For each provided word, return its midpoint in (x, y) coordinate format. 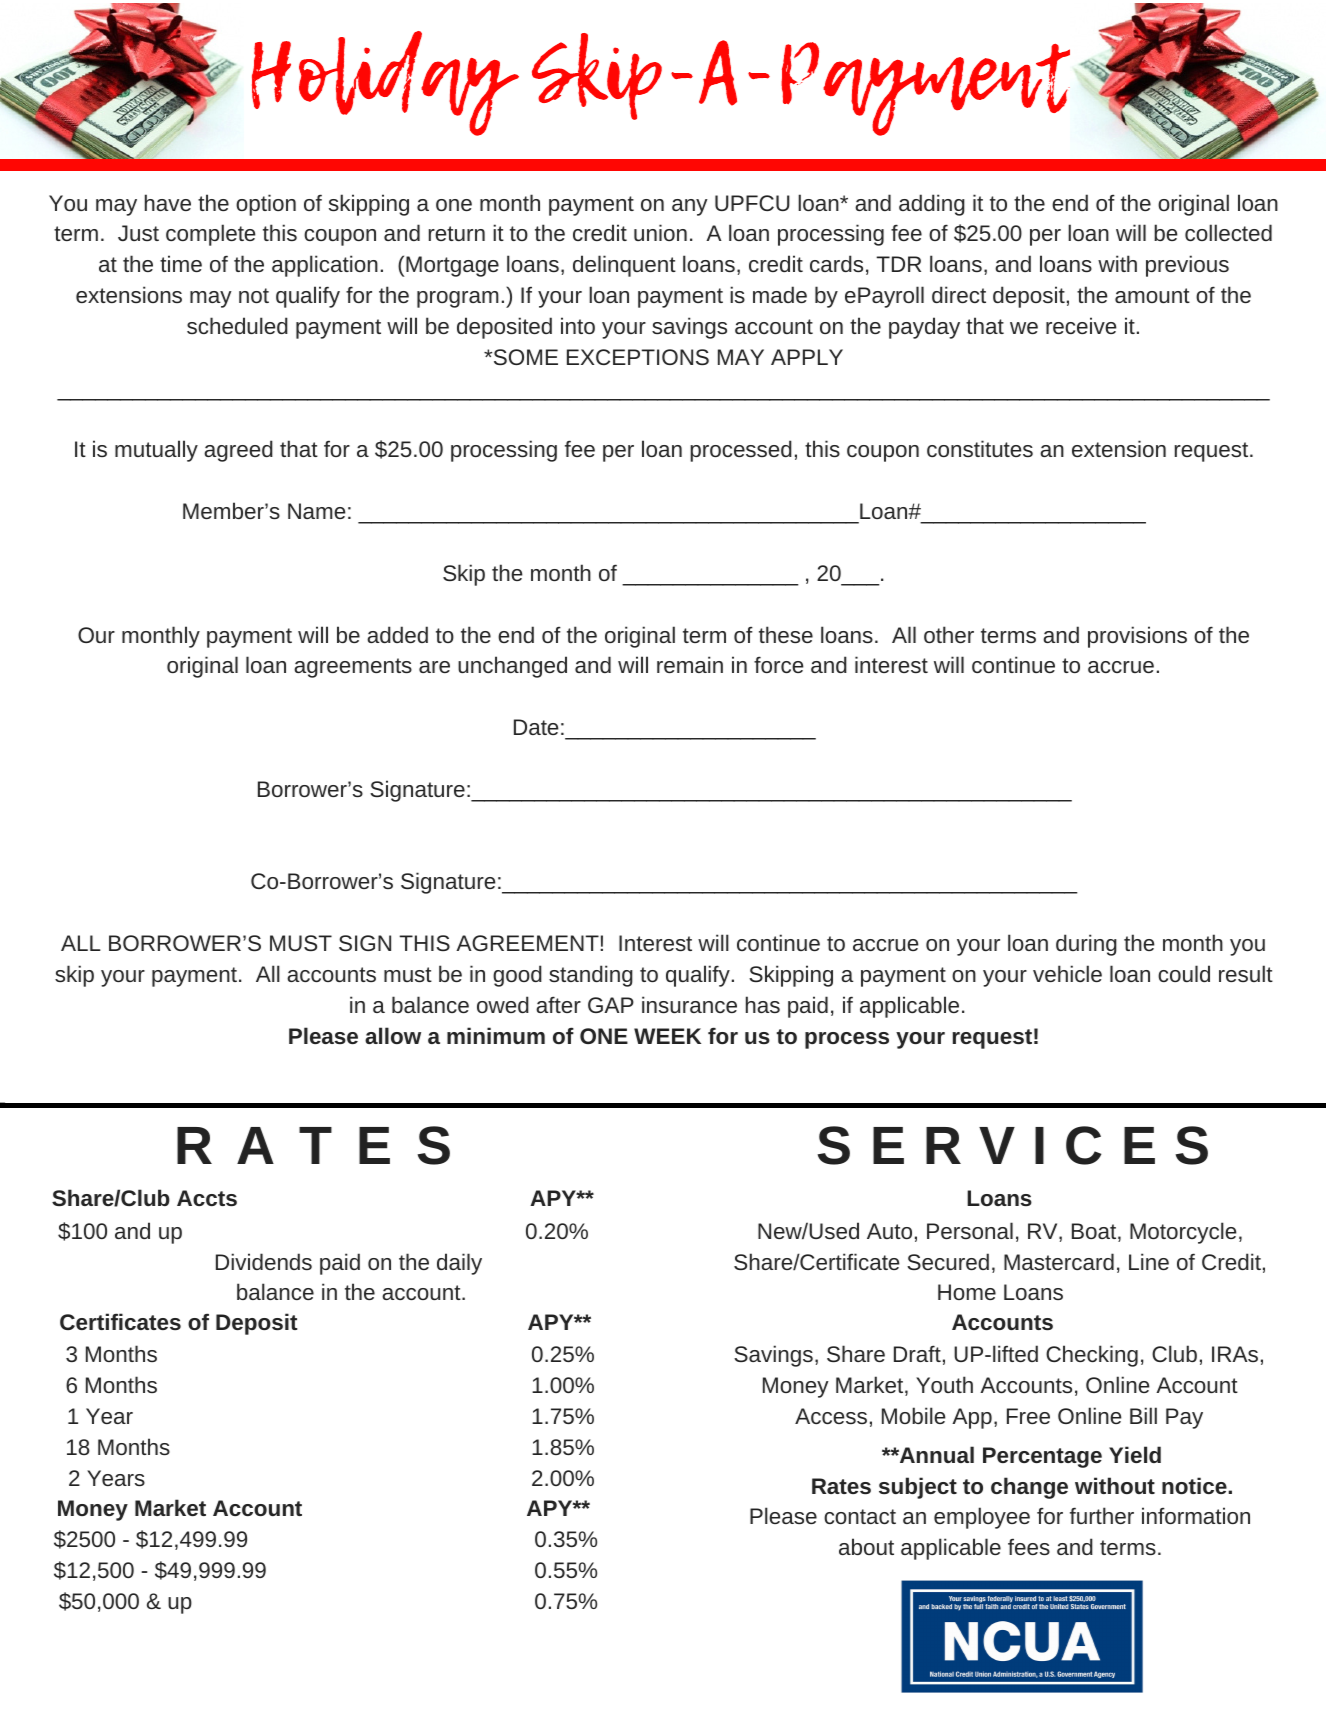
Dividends (264, 1261)
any (690, 207)
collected (1228, 232)
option (266, 205)
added (397, 634)
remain (690, 664)
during (1086, 945)
